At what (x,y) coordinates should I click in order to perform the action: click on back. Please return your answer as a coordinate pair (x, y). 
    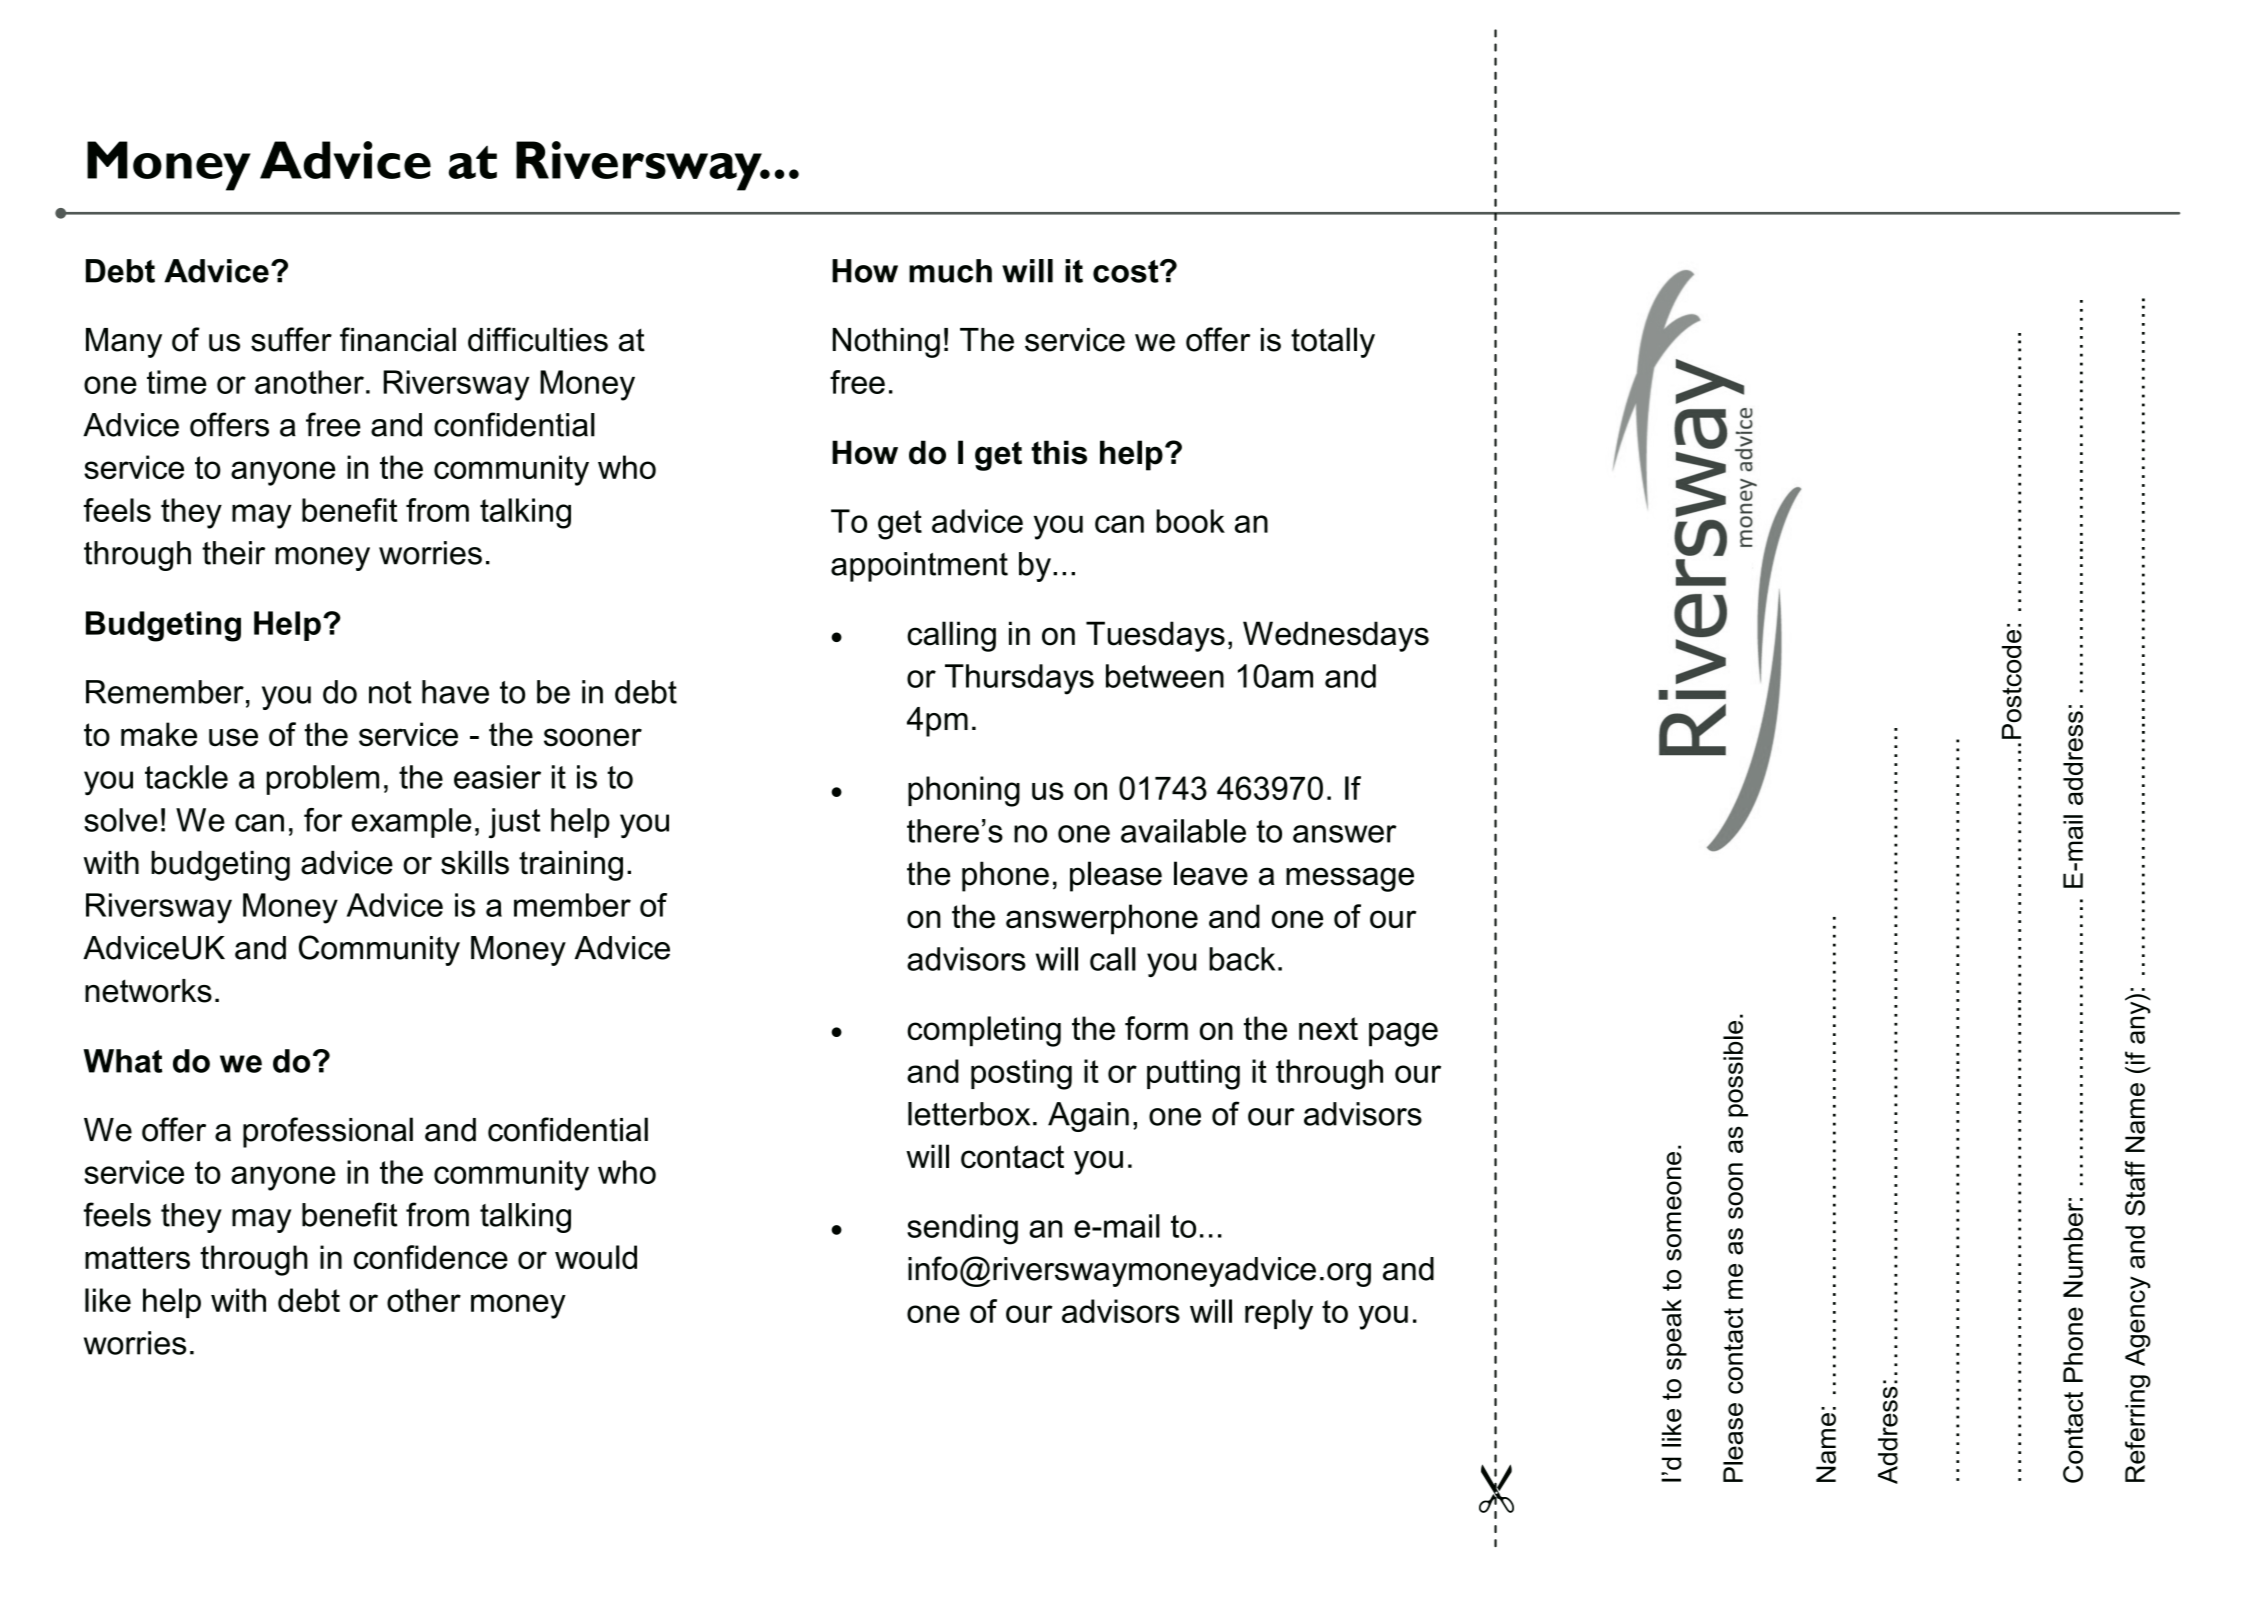
    Looking at the image, I should click on (1242, 959).
